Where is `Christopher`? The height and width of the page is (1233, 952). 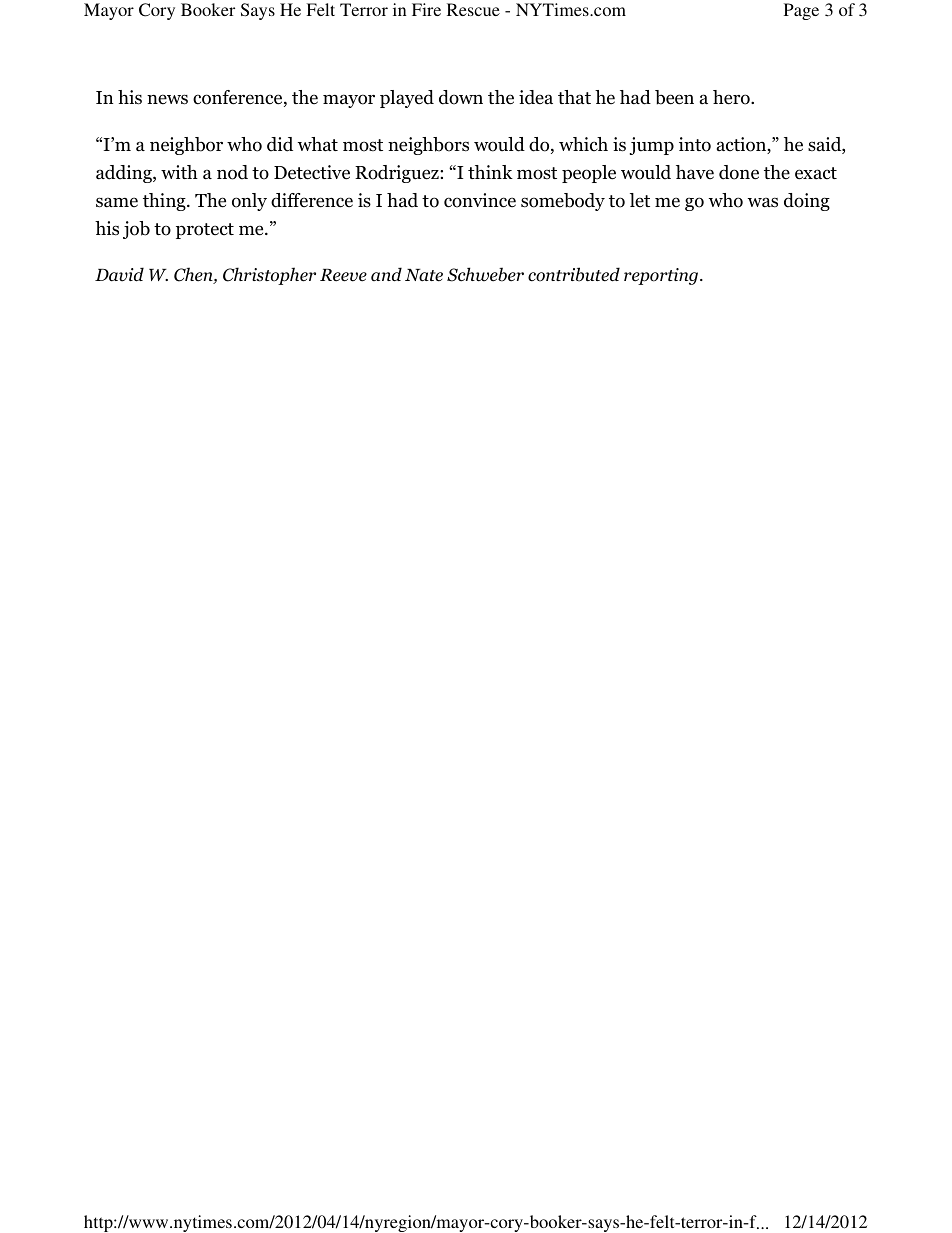
Christopher is located at coordinates (269, 276).
